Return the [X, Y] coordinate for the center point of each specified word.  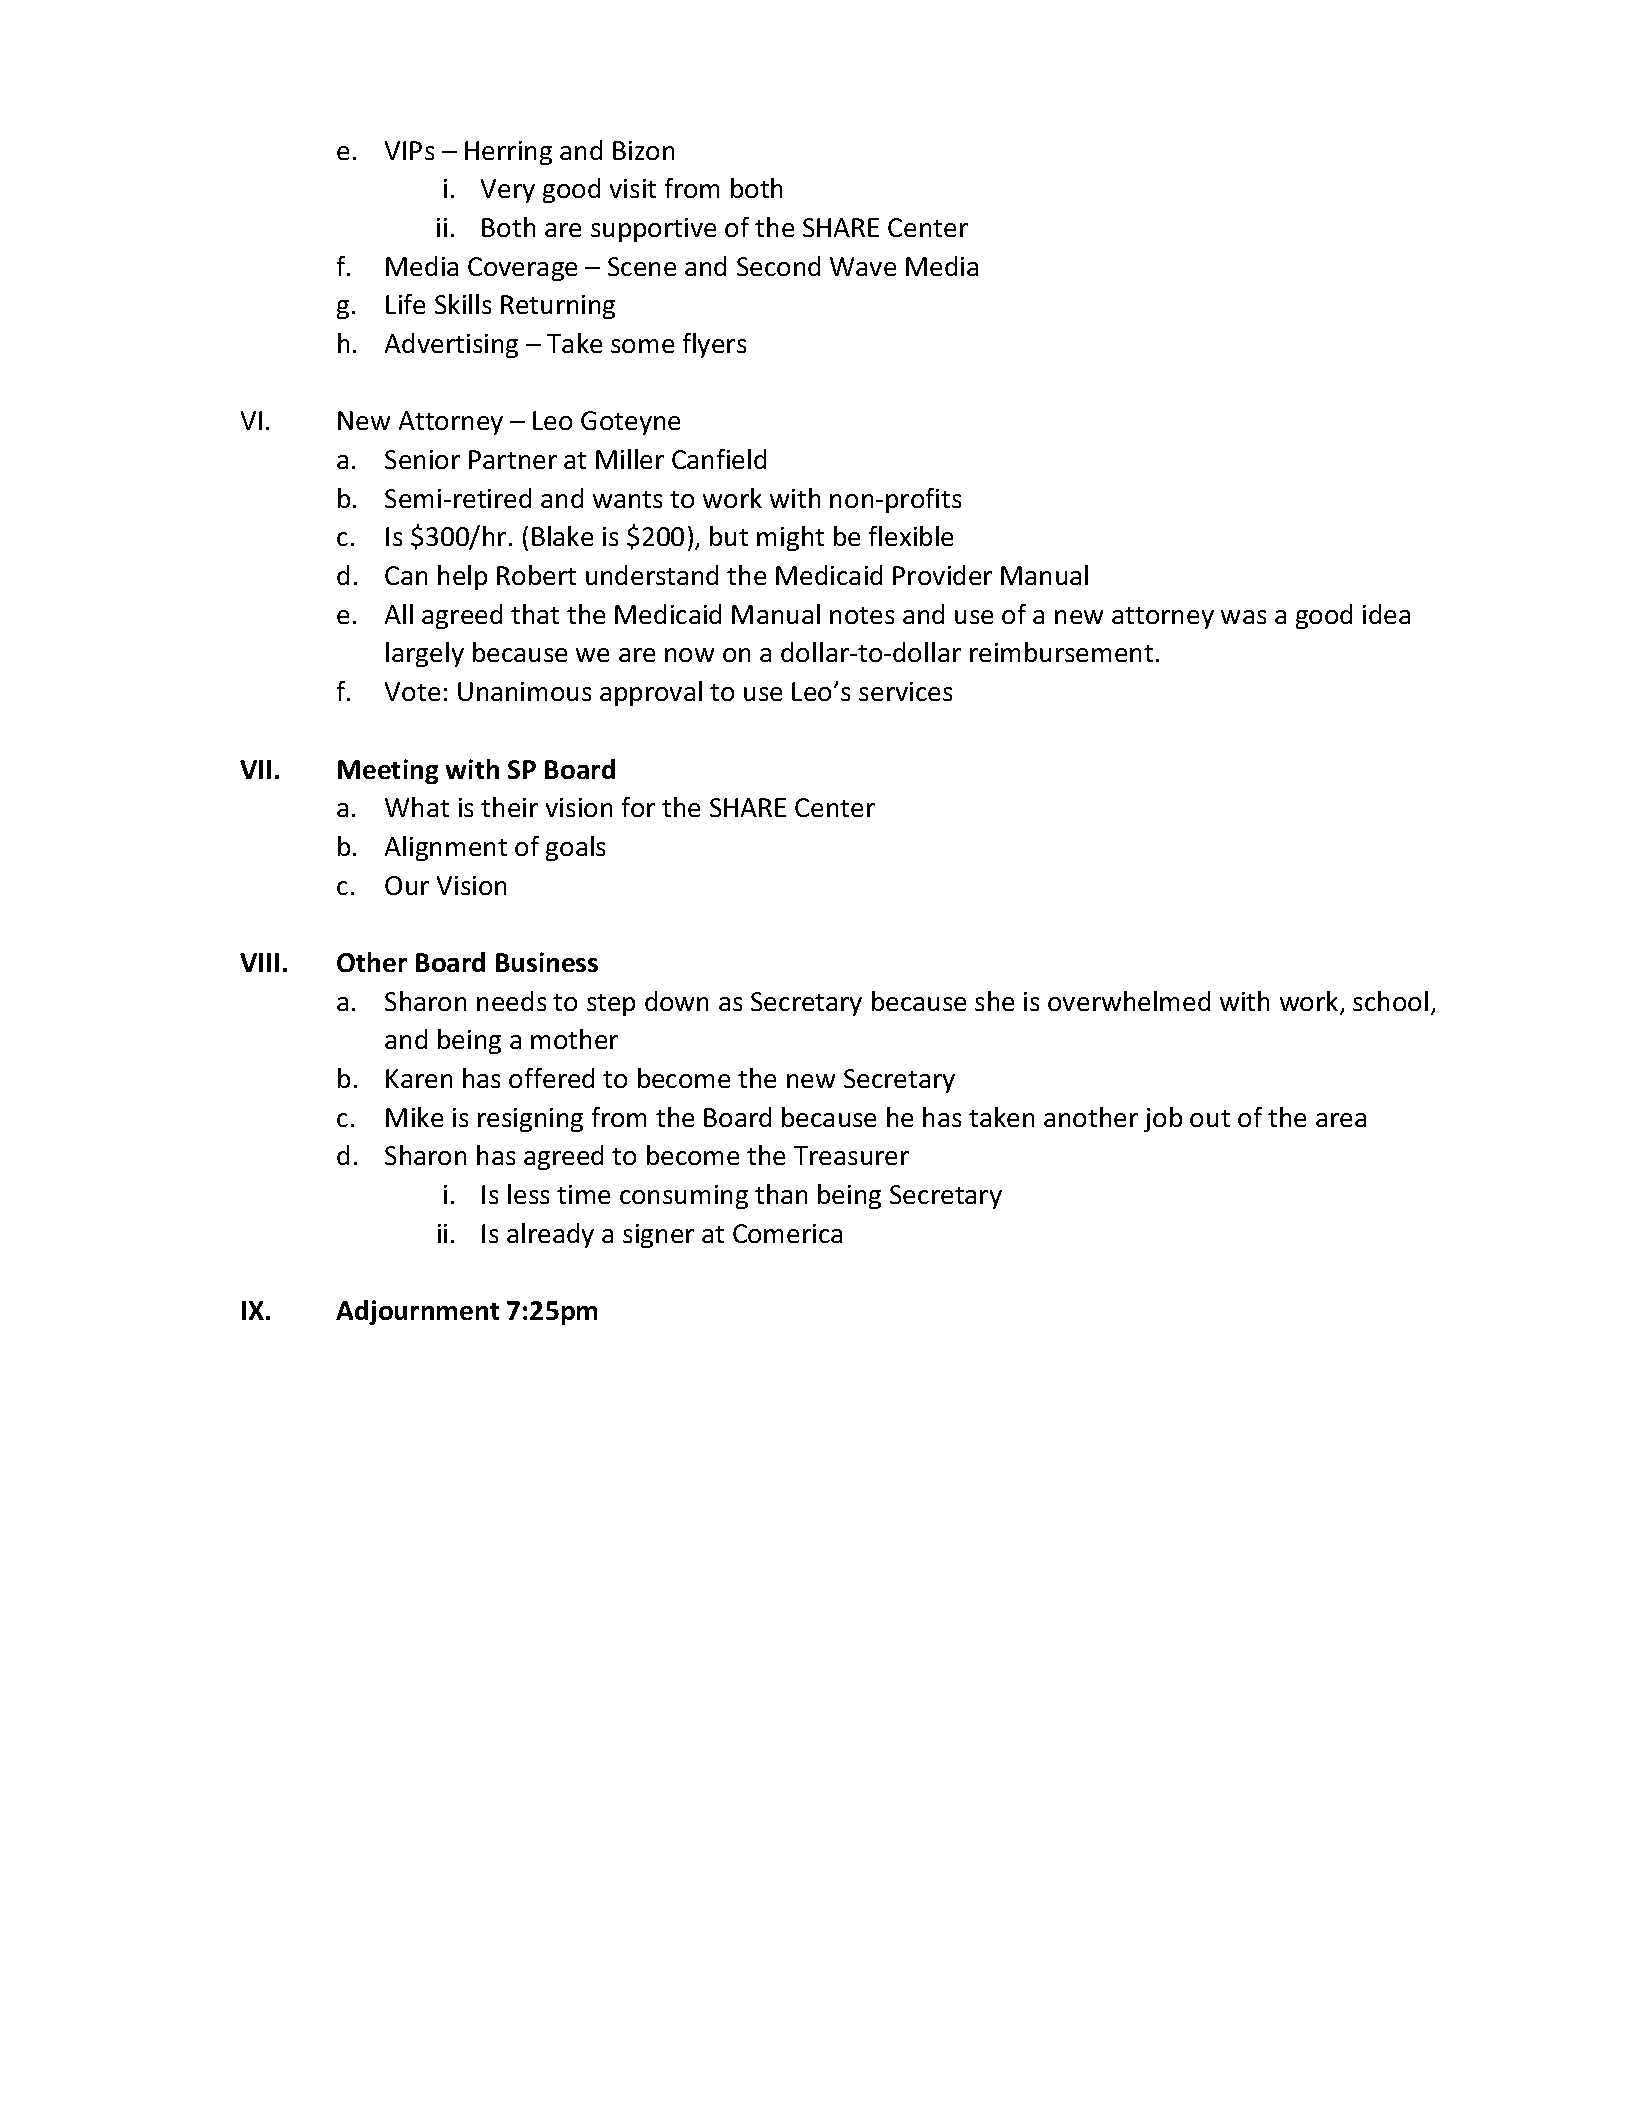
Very [508, 191]
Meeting [388, 771]
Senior [422, 459]
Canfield [719, 459]
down [676, 1001]
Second [778, 266]
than [781, 1194]
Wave [863, 266]
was [1243, 617]
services [905, 691]
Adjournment [417, 1312]
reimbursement [1061, 652]
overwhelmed [1129, 1001]
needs [511, 1001]
